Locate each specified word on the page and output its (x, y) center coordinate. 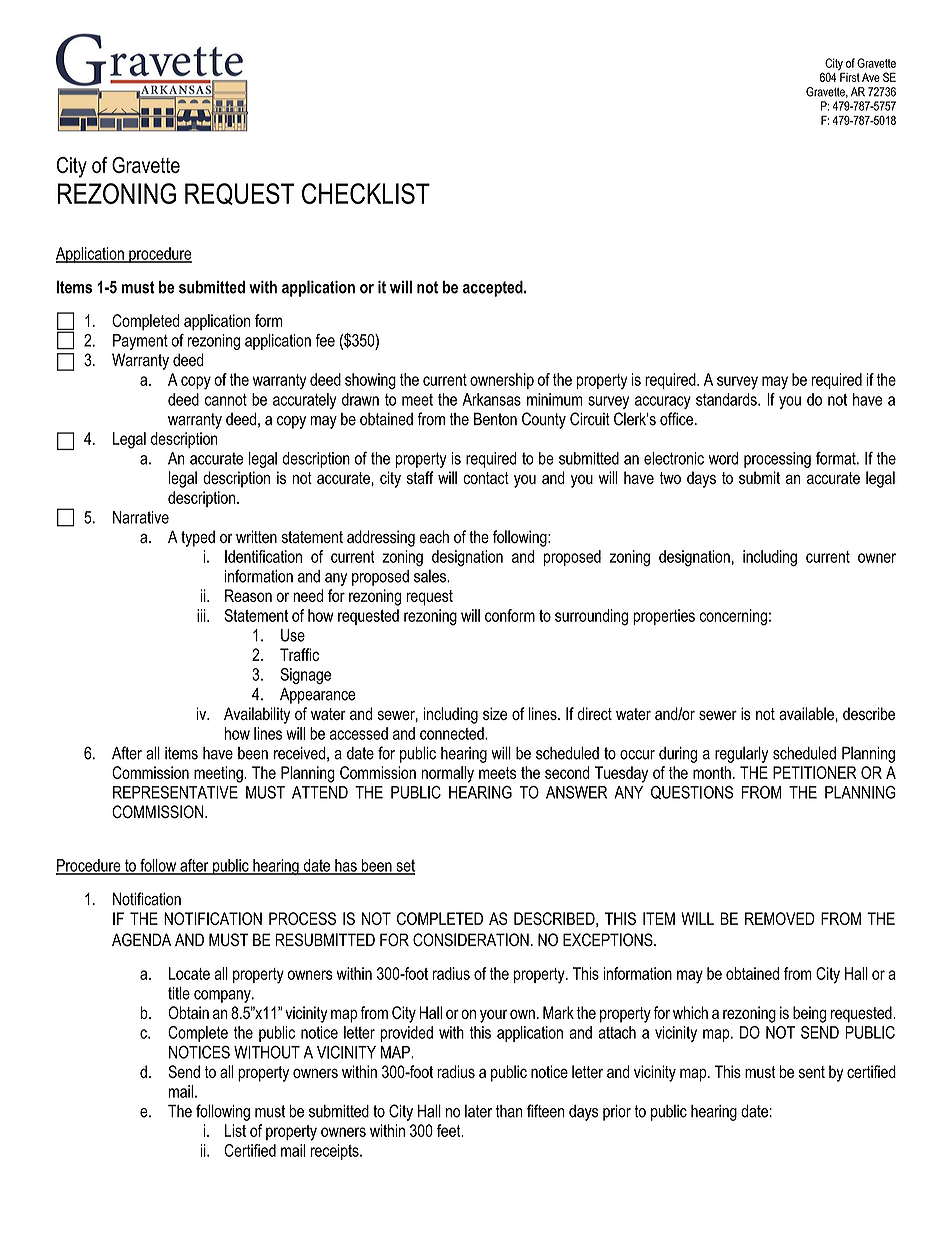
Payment (140, 342)
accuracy (663, 402)
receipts (336, 1152)
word (723, 458)
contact (486, 478)
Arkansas (492, 399)
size (495, 713)
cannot (226, 400)
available (806, 713)
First (849, 76)
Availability (257, 715)
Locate (189, 973)
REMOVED (780, 918)
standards (727, 399)
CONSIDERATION (471, 940)
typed (198, 538)
